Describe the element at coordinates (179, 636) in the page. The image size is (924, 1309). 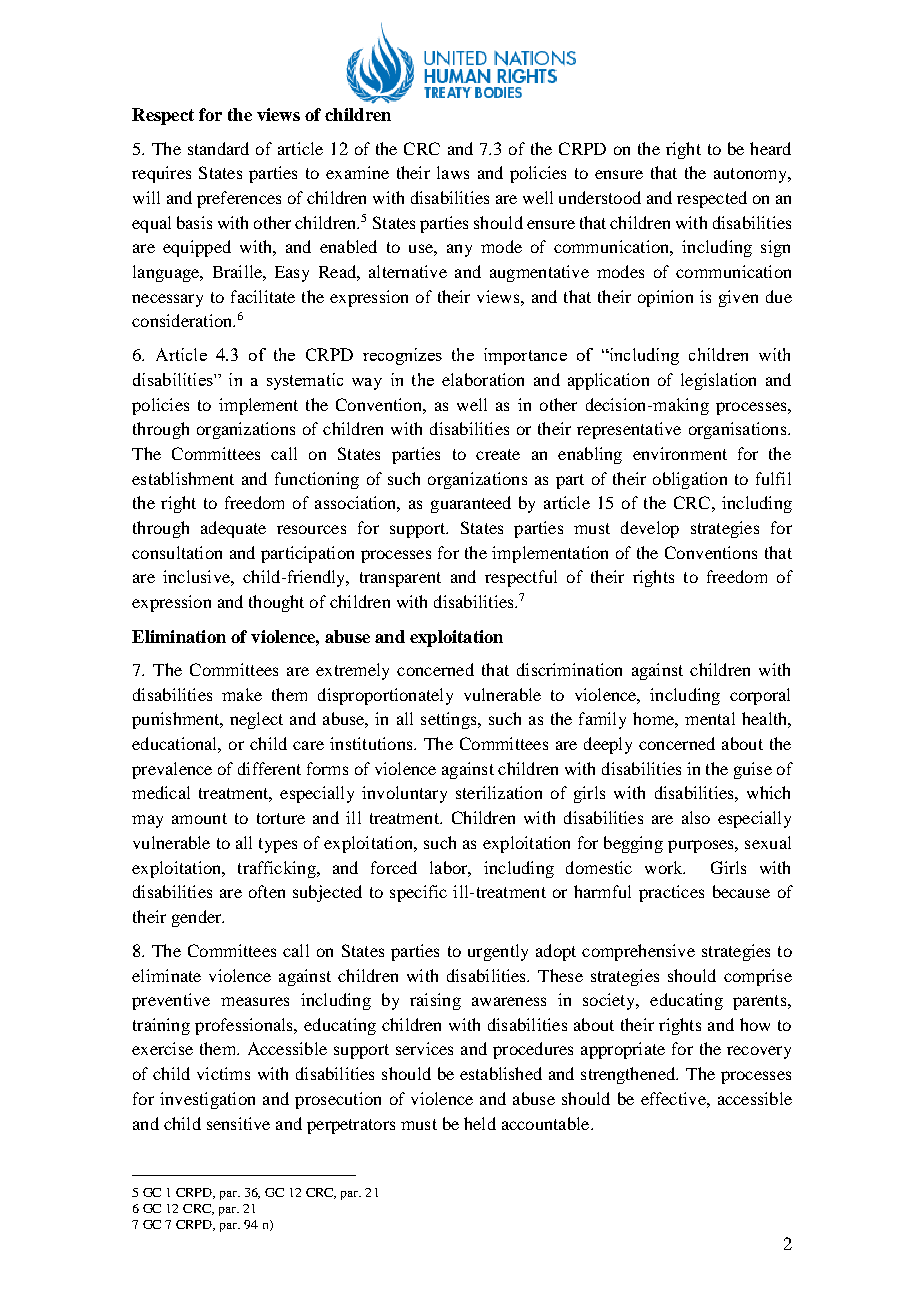
I see `Elimination` at that location.
